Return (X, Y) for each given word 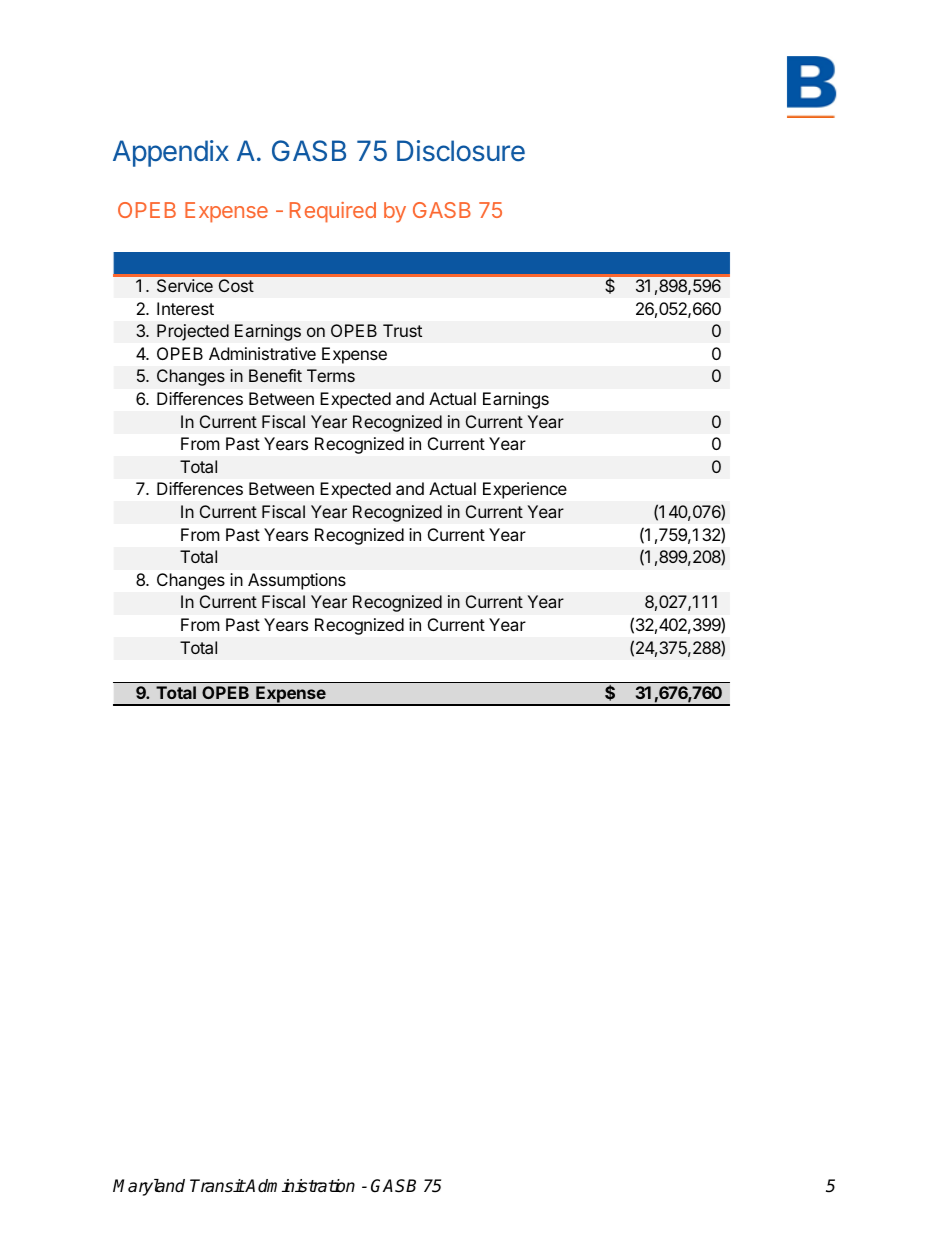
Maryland (149, 1187)
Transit (217, 1186)
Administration (299, 1186)
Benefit (275, 375)
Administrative (262, 353)
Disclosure (461, 151)
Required (333, 212)
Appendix (171, 153)
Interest (185, 308)
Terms (331, 375)
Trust (402, 330)
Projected (193, 332)
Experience (525, 490)
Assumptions (297, 581)
